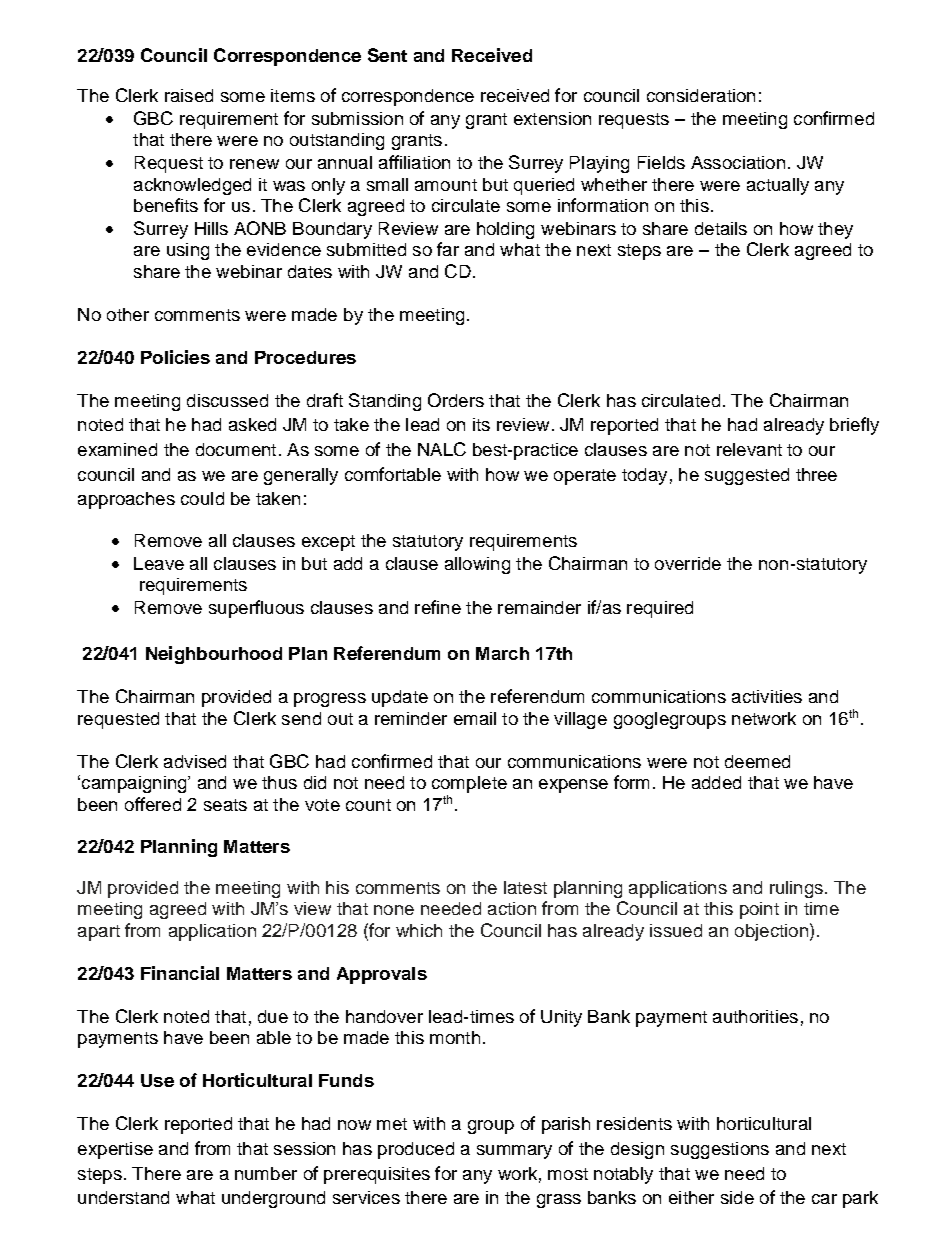 The width and height of the screenshot is (952, 1233). What do you see at coordinates (720, 1150) in the screenshot?
I see `suggestions` at bounding box center [720, 1150].
